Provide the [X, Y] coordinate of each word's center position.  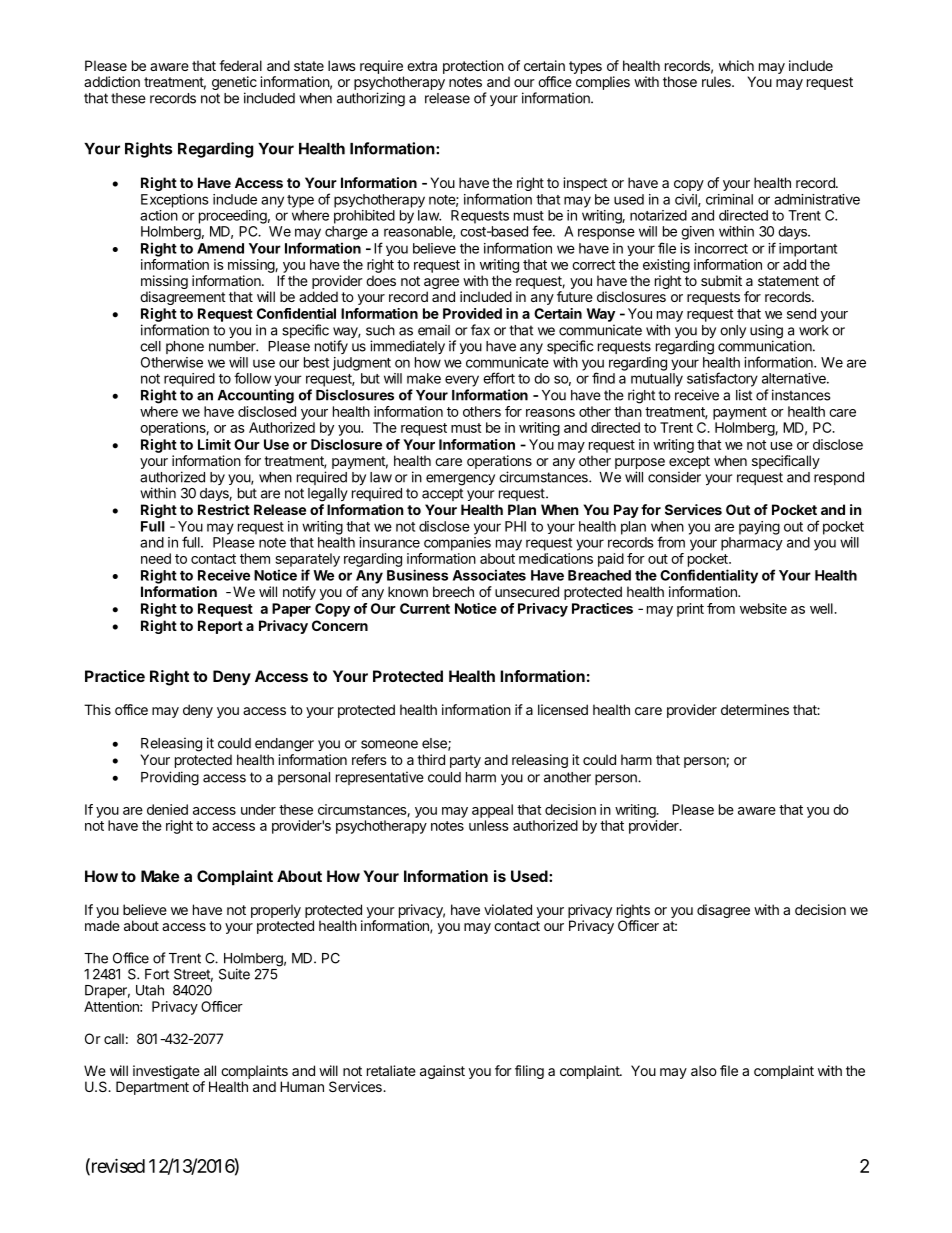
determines [755, 709]
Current [425, 608]
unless [489, 825]
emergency [460, 480]
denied [167, 809]
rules [717, 81]
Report [220, 627]
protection [473, 67]
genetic [234, 84]
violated [508, 909]
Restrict [224, 509]
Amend [220, 248]
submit [721, 280]
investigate [166, 1072]
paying [759, 528]
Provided [472, 313]
